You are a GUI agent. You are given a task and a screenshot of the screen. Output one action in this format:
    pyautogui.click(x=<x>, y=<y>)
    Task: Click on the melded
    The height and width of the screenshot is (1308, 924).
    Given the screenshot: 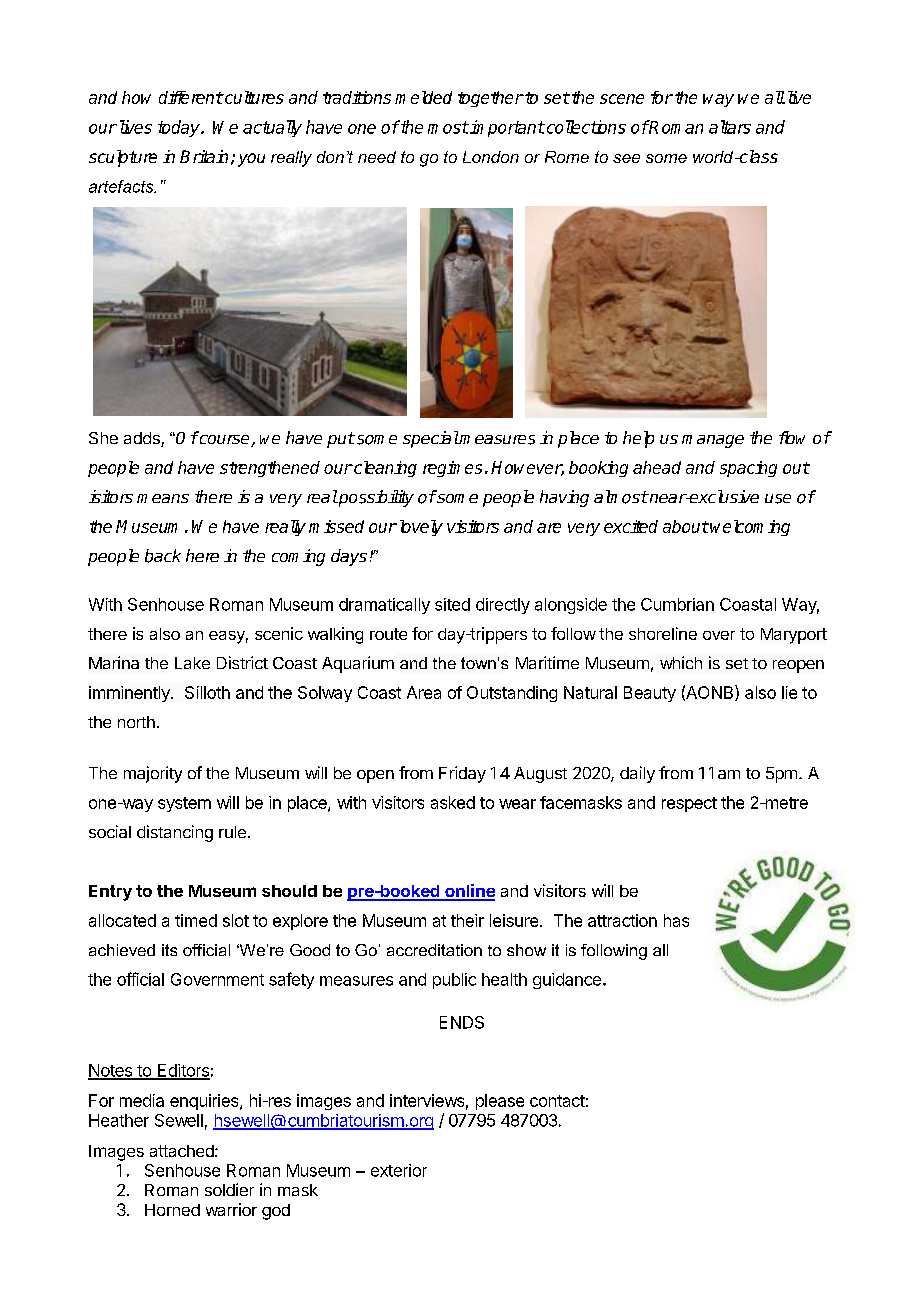 What is the action you would take?
    pyautogui.click(x=423, y=97)
